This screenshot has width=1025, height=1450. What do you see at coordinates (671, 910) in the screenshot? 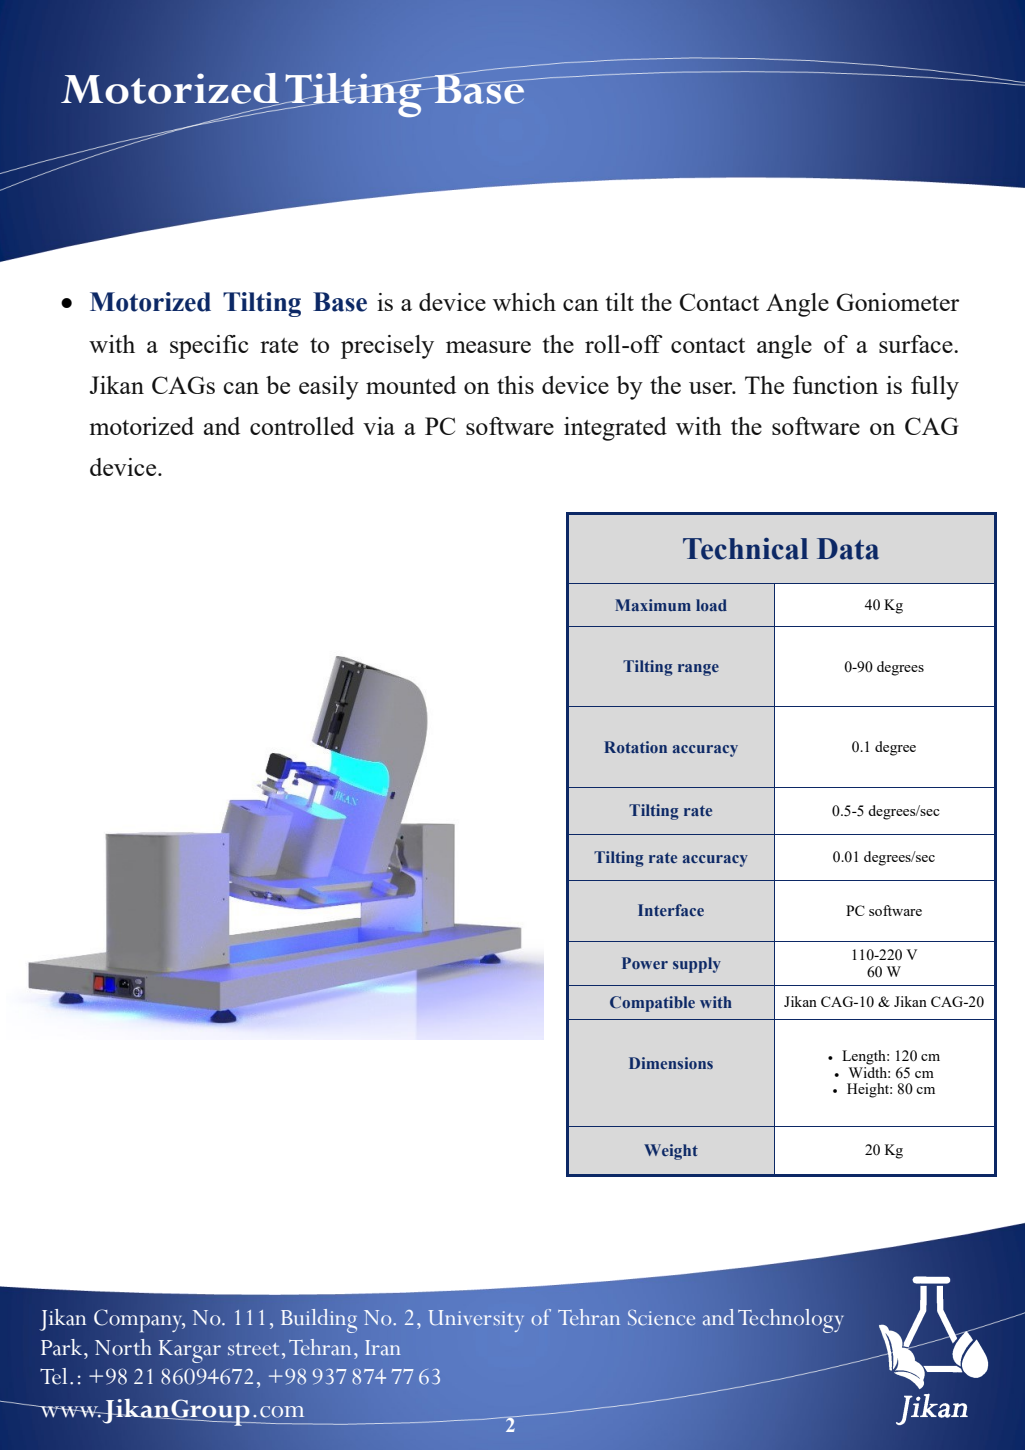
I see `Interface` at bounding box center [671, 910].
